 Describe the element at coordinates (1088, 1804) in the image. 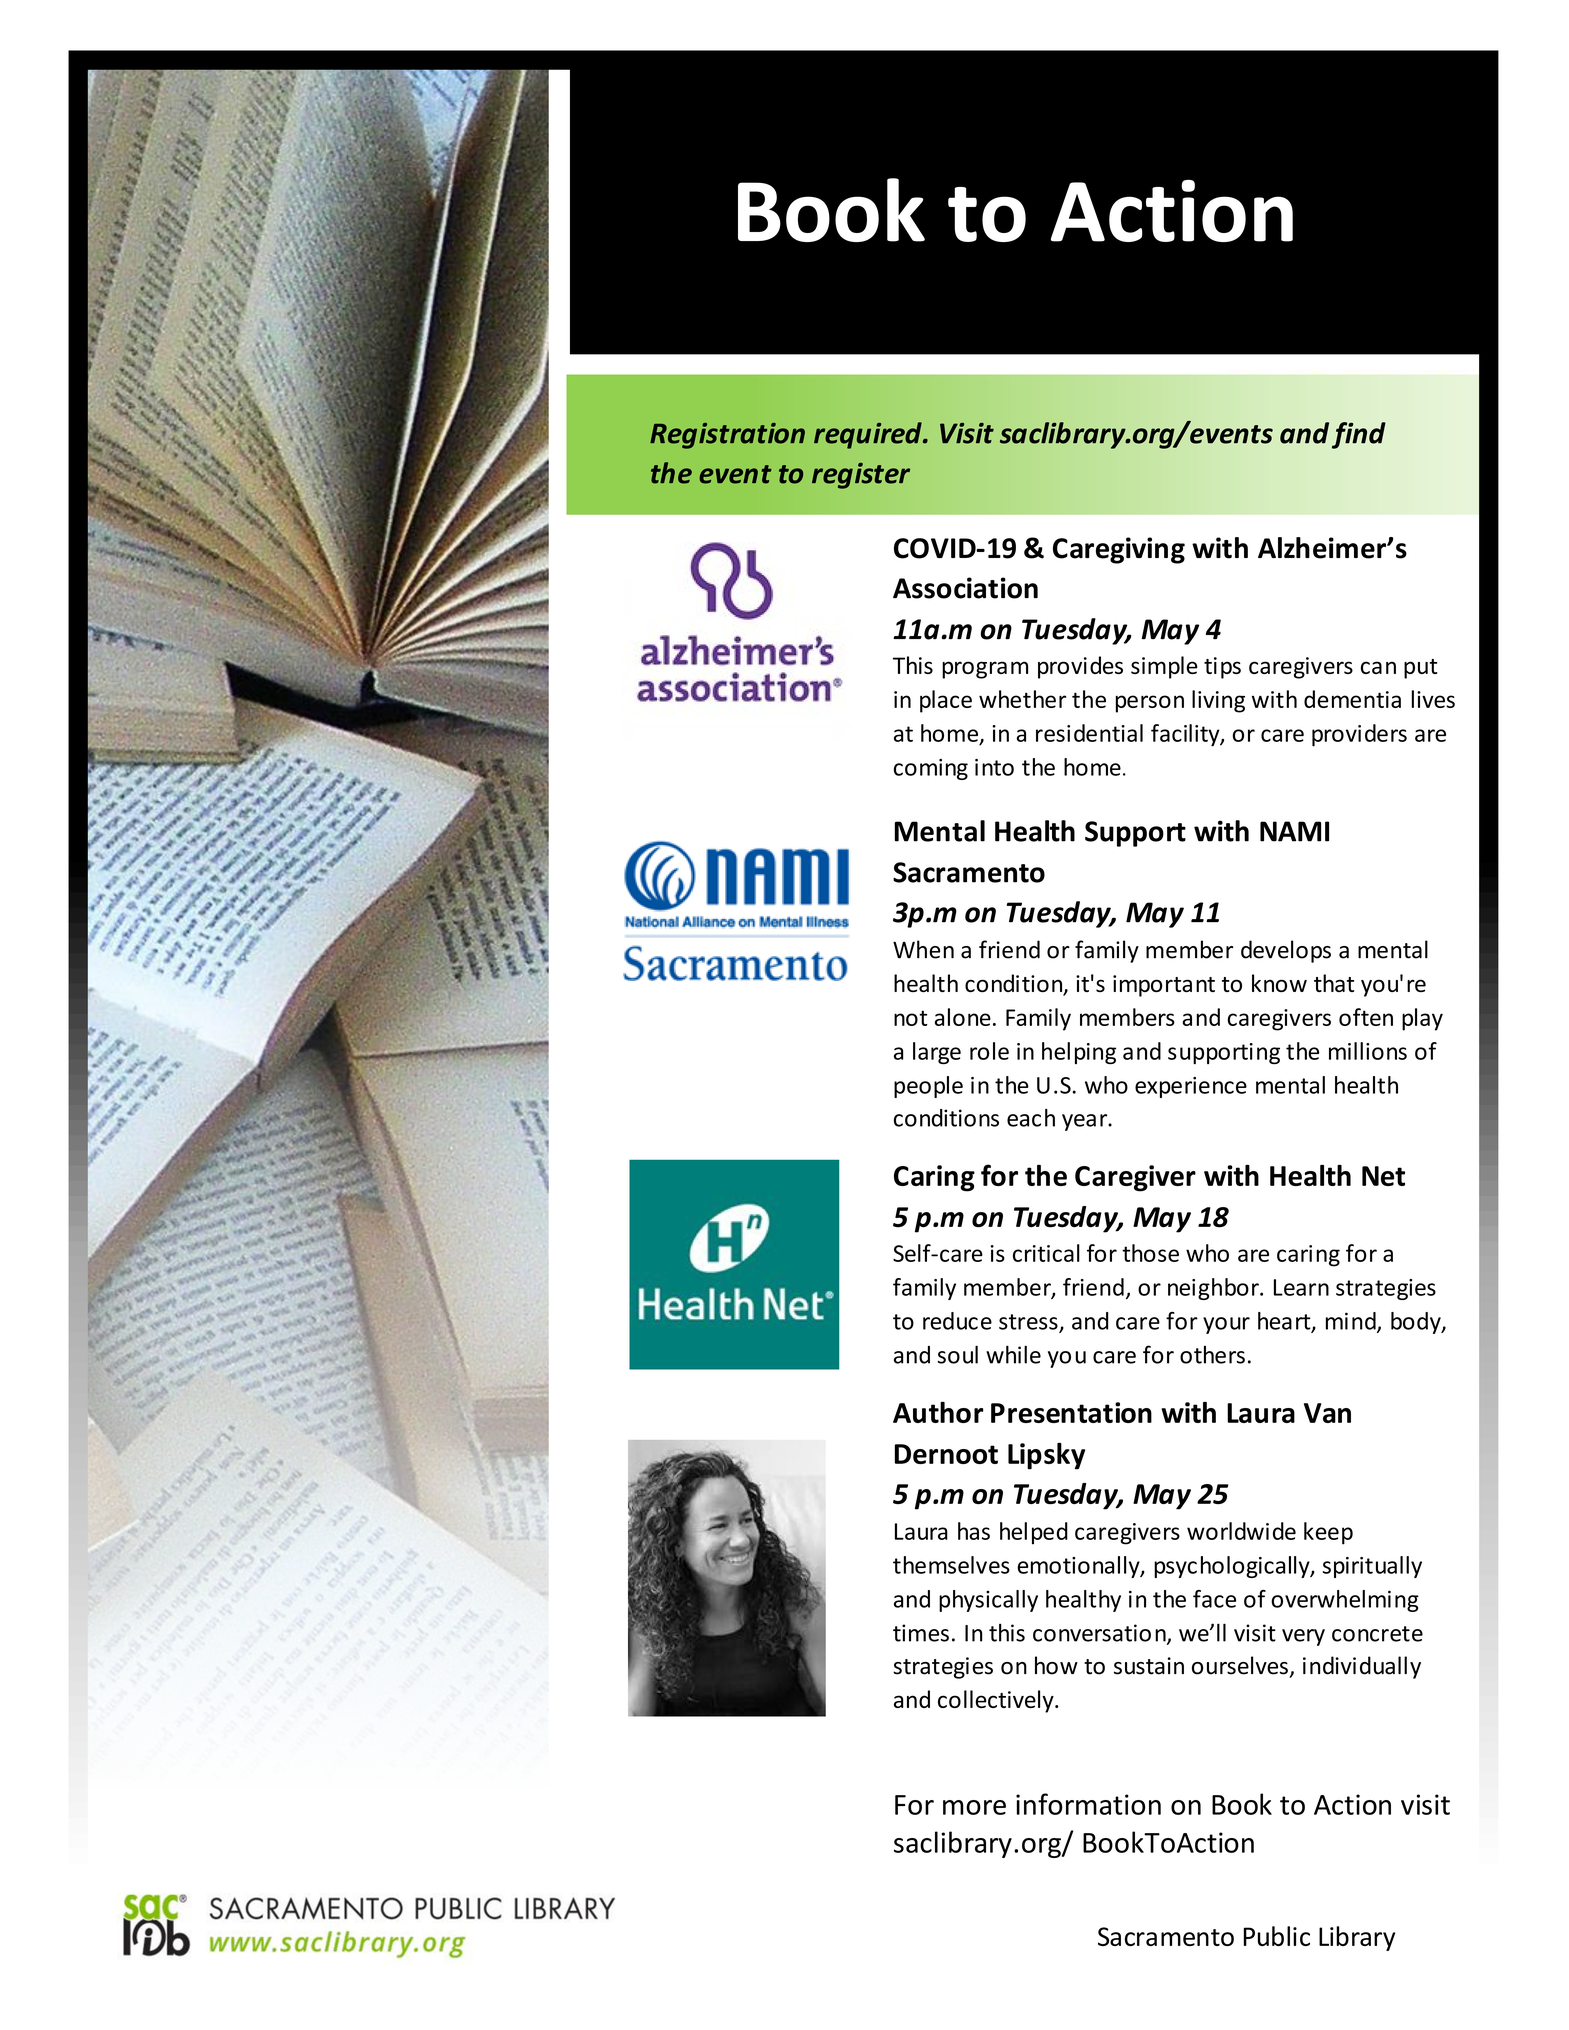

I see `information` at that location.
